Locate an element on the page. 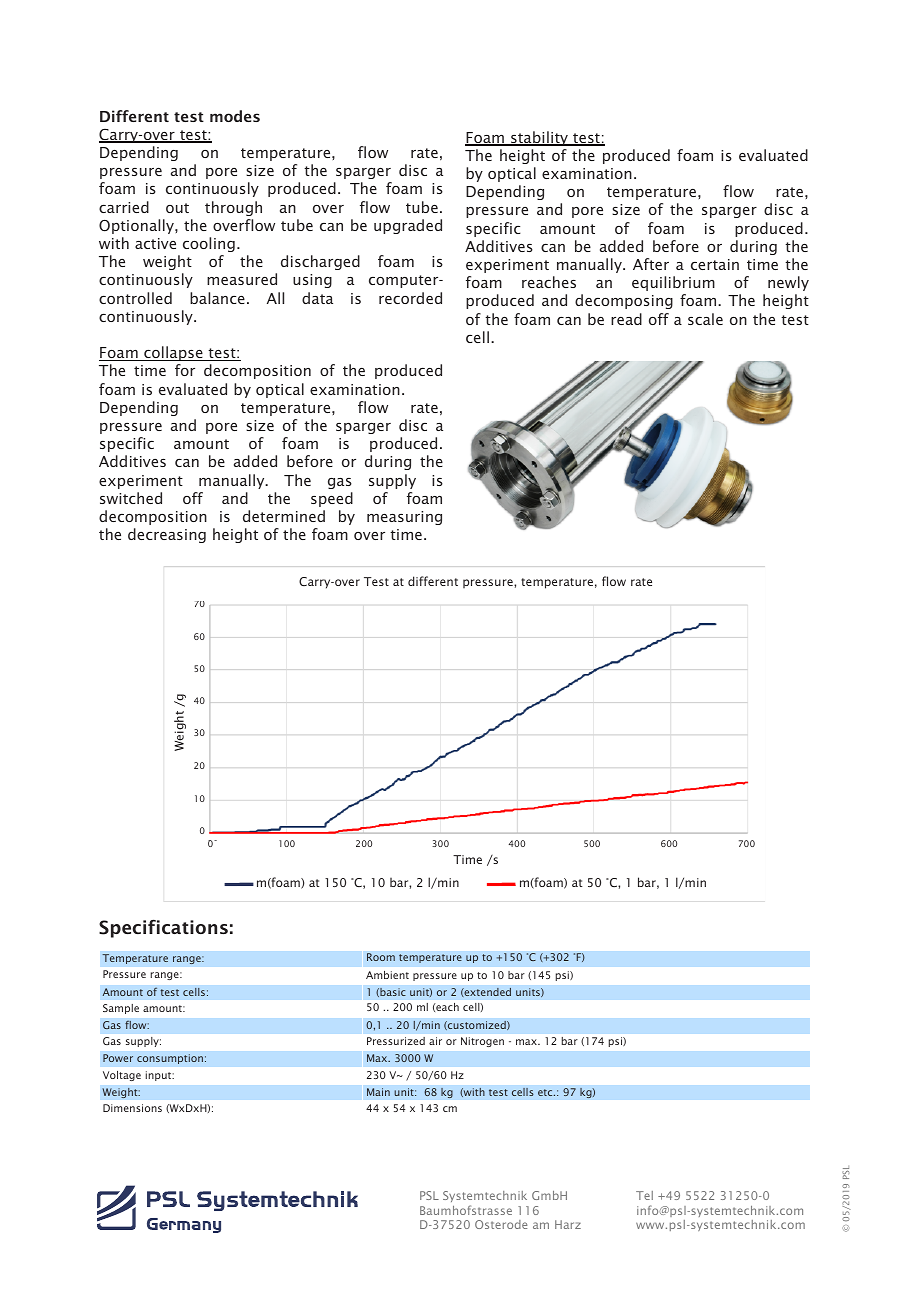  modes is located at coordinates (235, 116).
